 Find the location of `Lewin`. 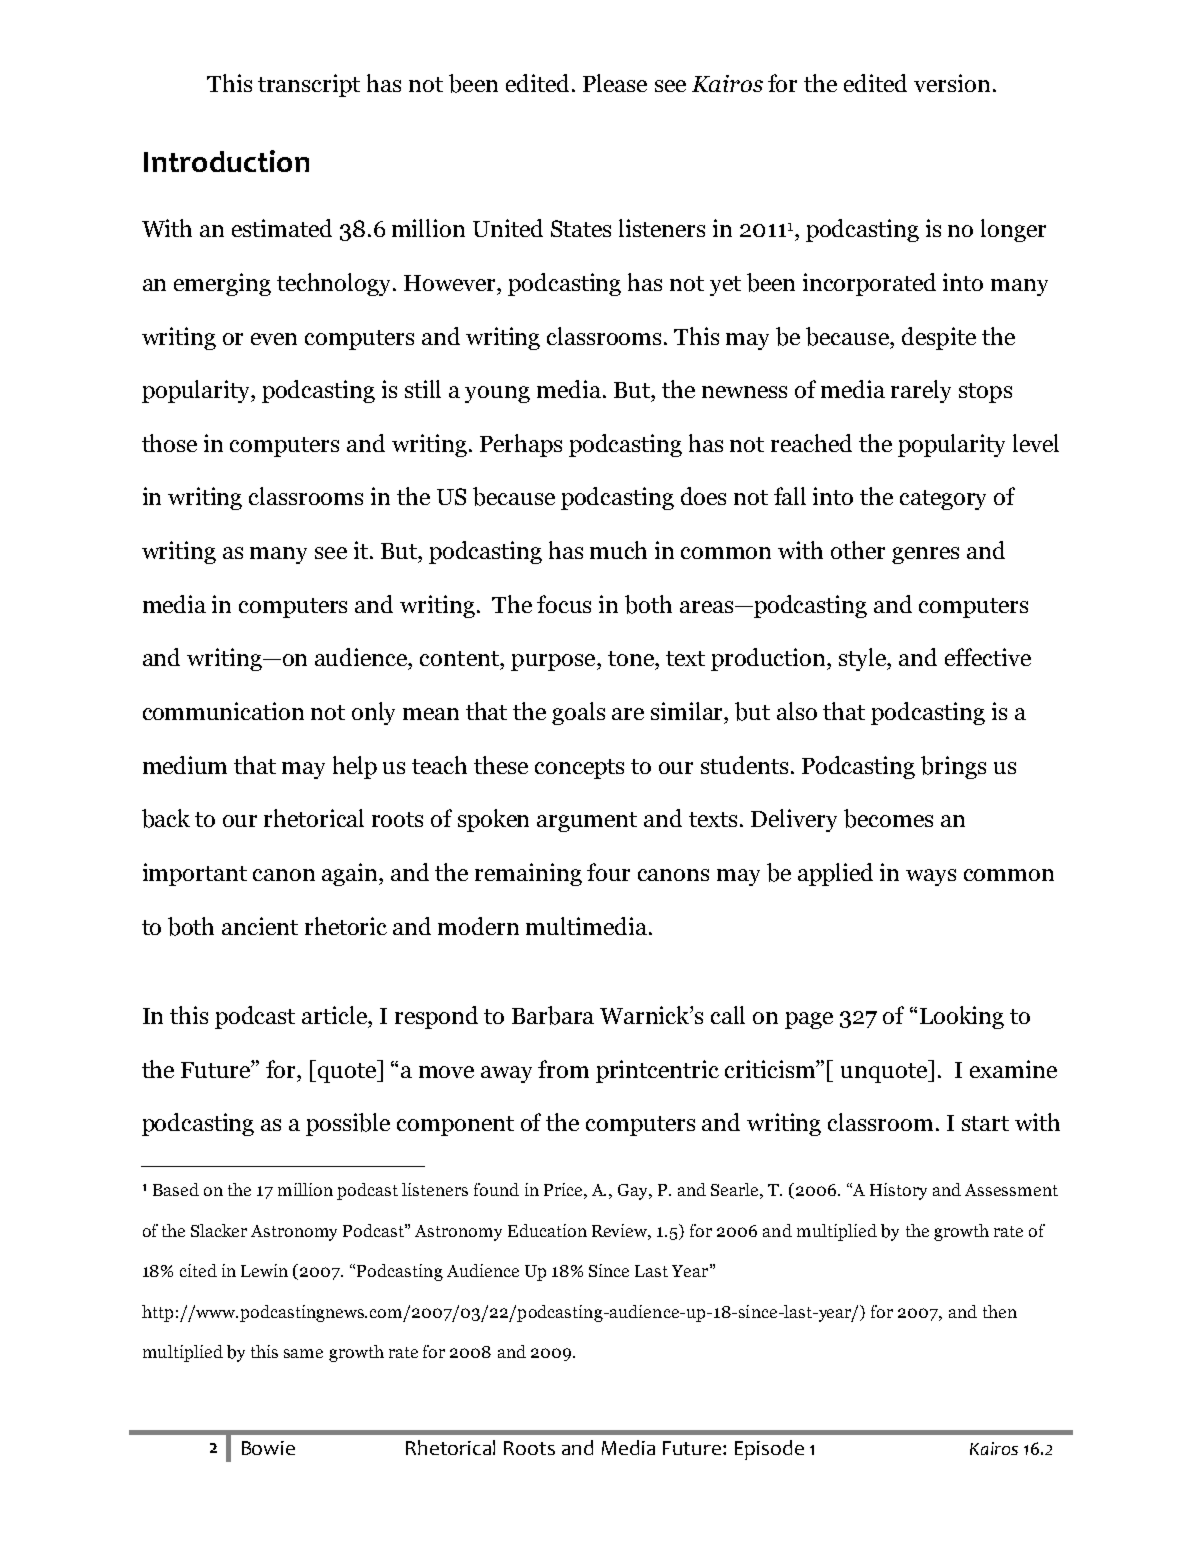

Lewin is located at coordinates (264, 1270).
